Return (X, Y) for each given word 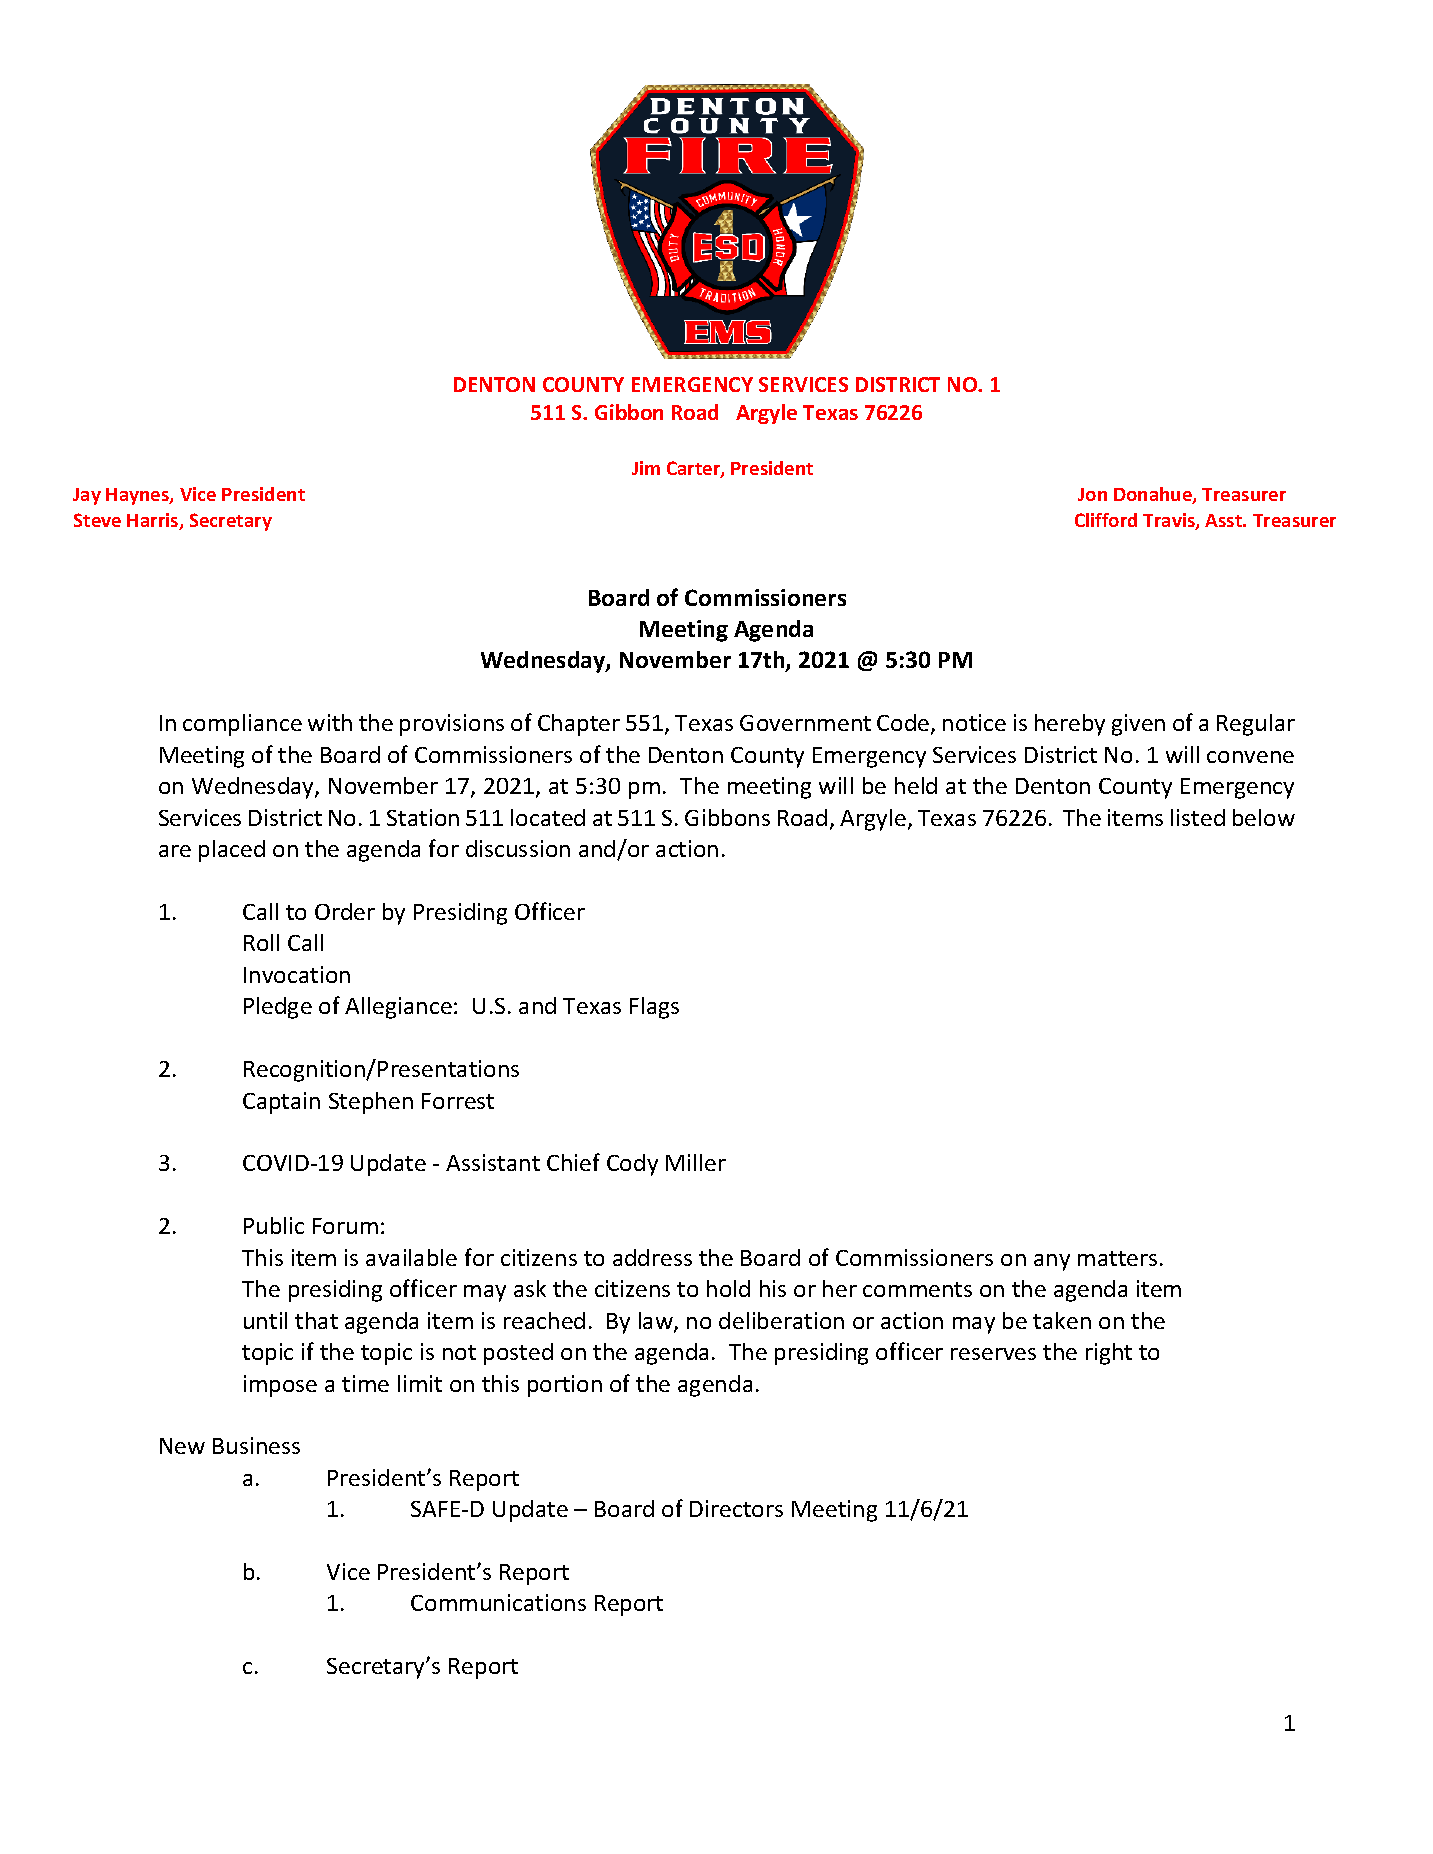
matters (1117, 1258)
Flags (654, 1008)
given (1138, 725)
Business (256, 1445)
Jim (646, 468)
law (657, 1322)
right (1109, 1354)
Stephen (371, 1103)
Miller (696, 1162)
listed (1198, 817)
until (265, 1320)
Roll (261, 942)
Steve (97, 520)
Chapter (579, 725)
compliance (242, 725)
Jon (1092, 494)
